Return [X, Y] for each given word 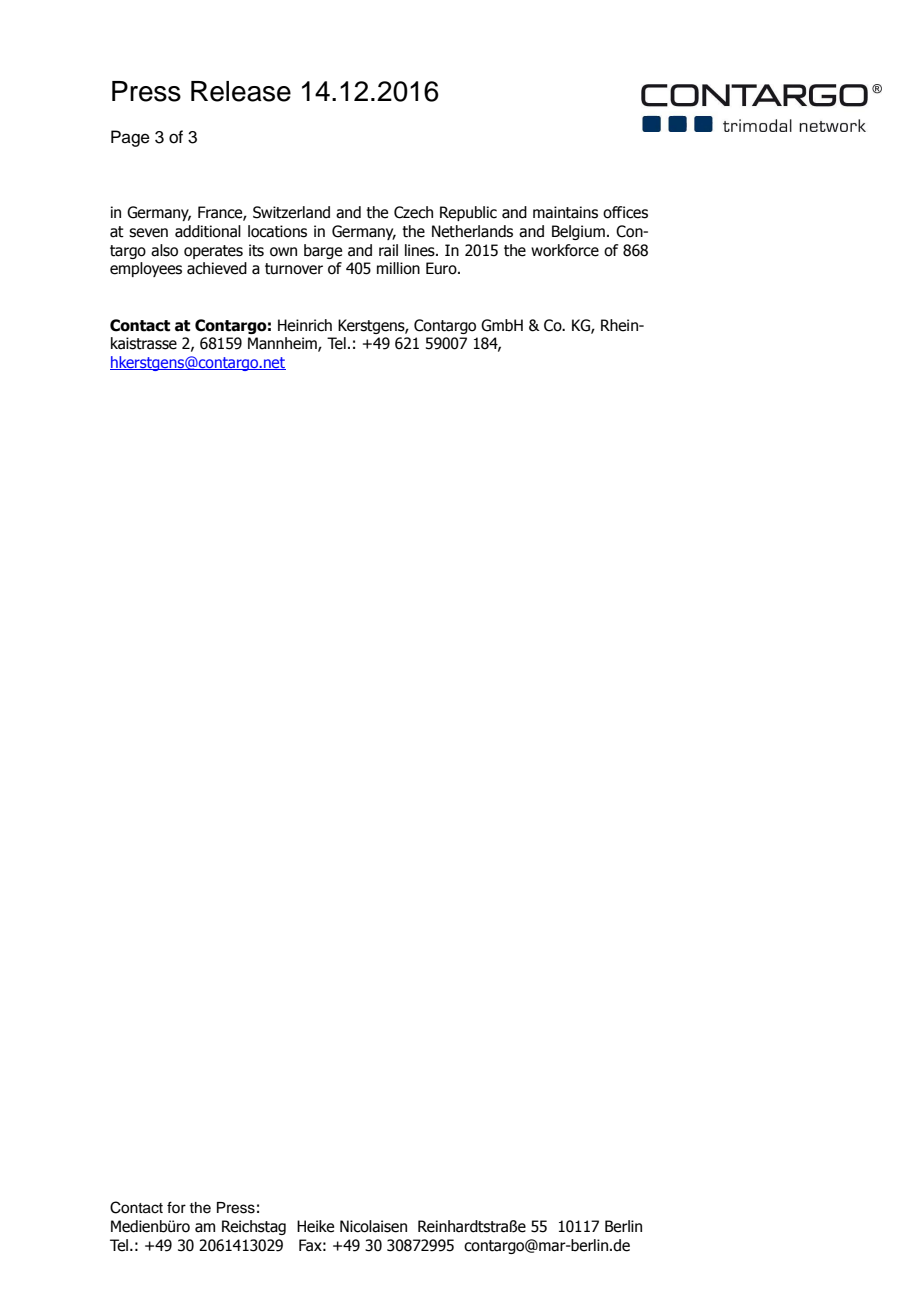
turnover [294, 269]
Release [241, 91]
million [398, 268]
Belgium [578, 232]
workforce [565, 250]
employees [146, 269]
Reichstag [254, 1227]
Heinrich [305, 325]
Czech [413, 212]
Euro [442, 268]
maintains [565, 212]
